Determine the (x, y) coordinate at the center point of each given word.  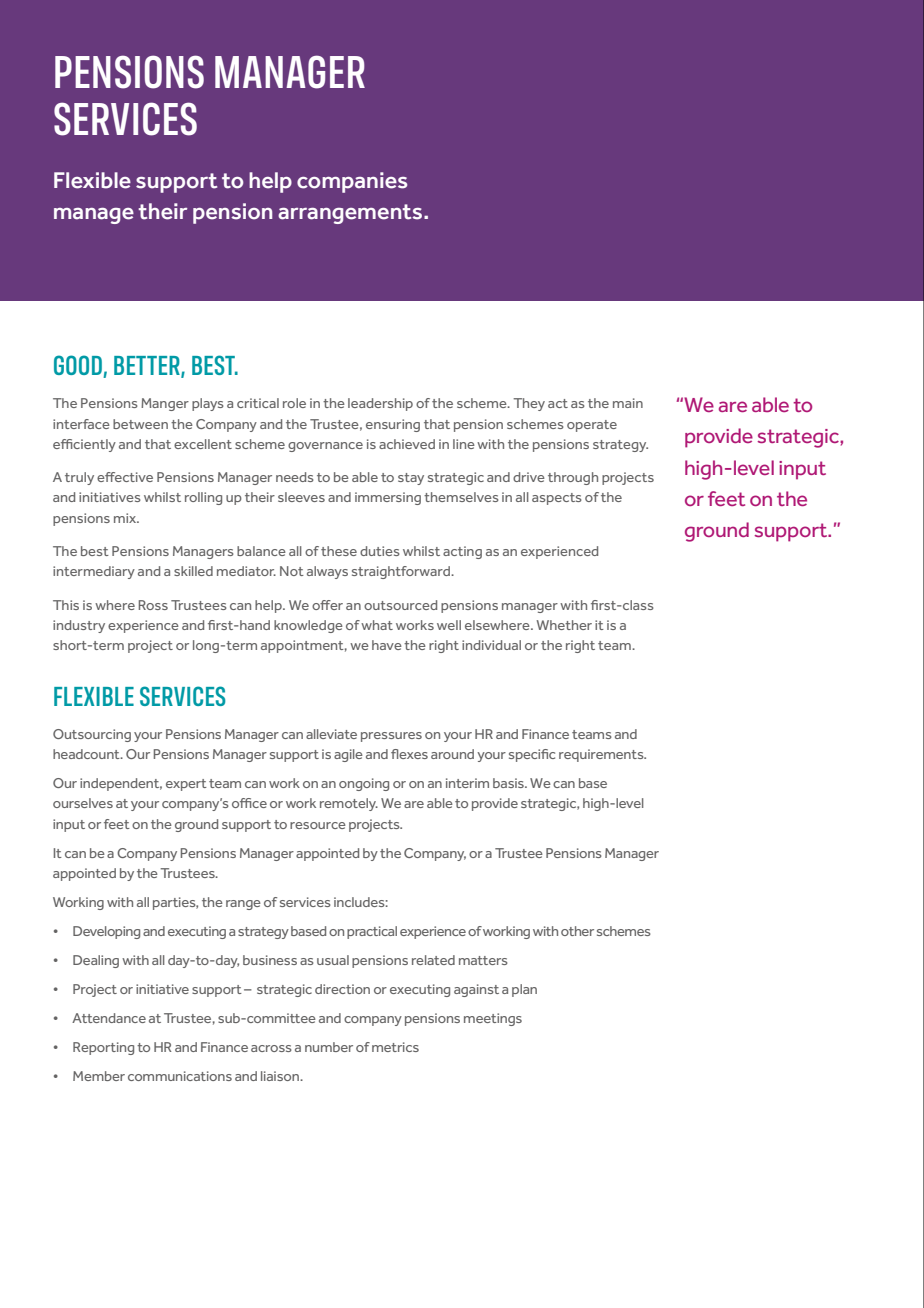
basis (509, 783)
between (140, 424)
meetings (493, 1019)
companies (352, 182)
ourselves (83, 803)
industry (79, 626)
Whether (564, 625)
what (377, 625)
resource (318, 825)
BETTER (148, 366)
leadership (380, 404)
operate (592, 426)
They (529, 404)
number (329, 1047)
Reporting (103, 1048)
